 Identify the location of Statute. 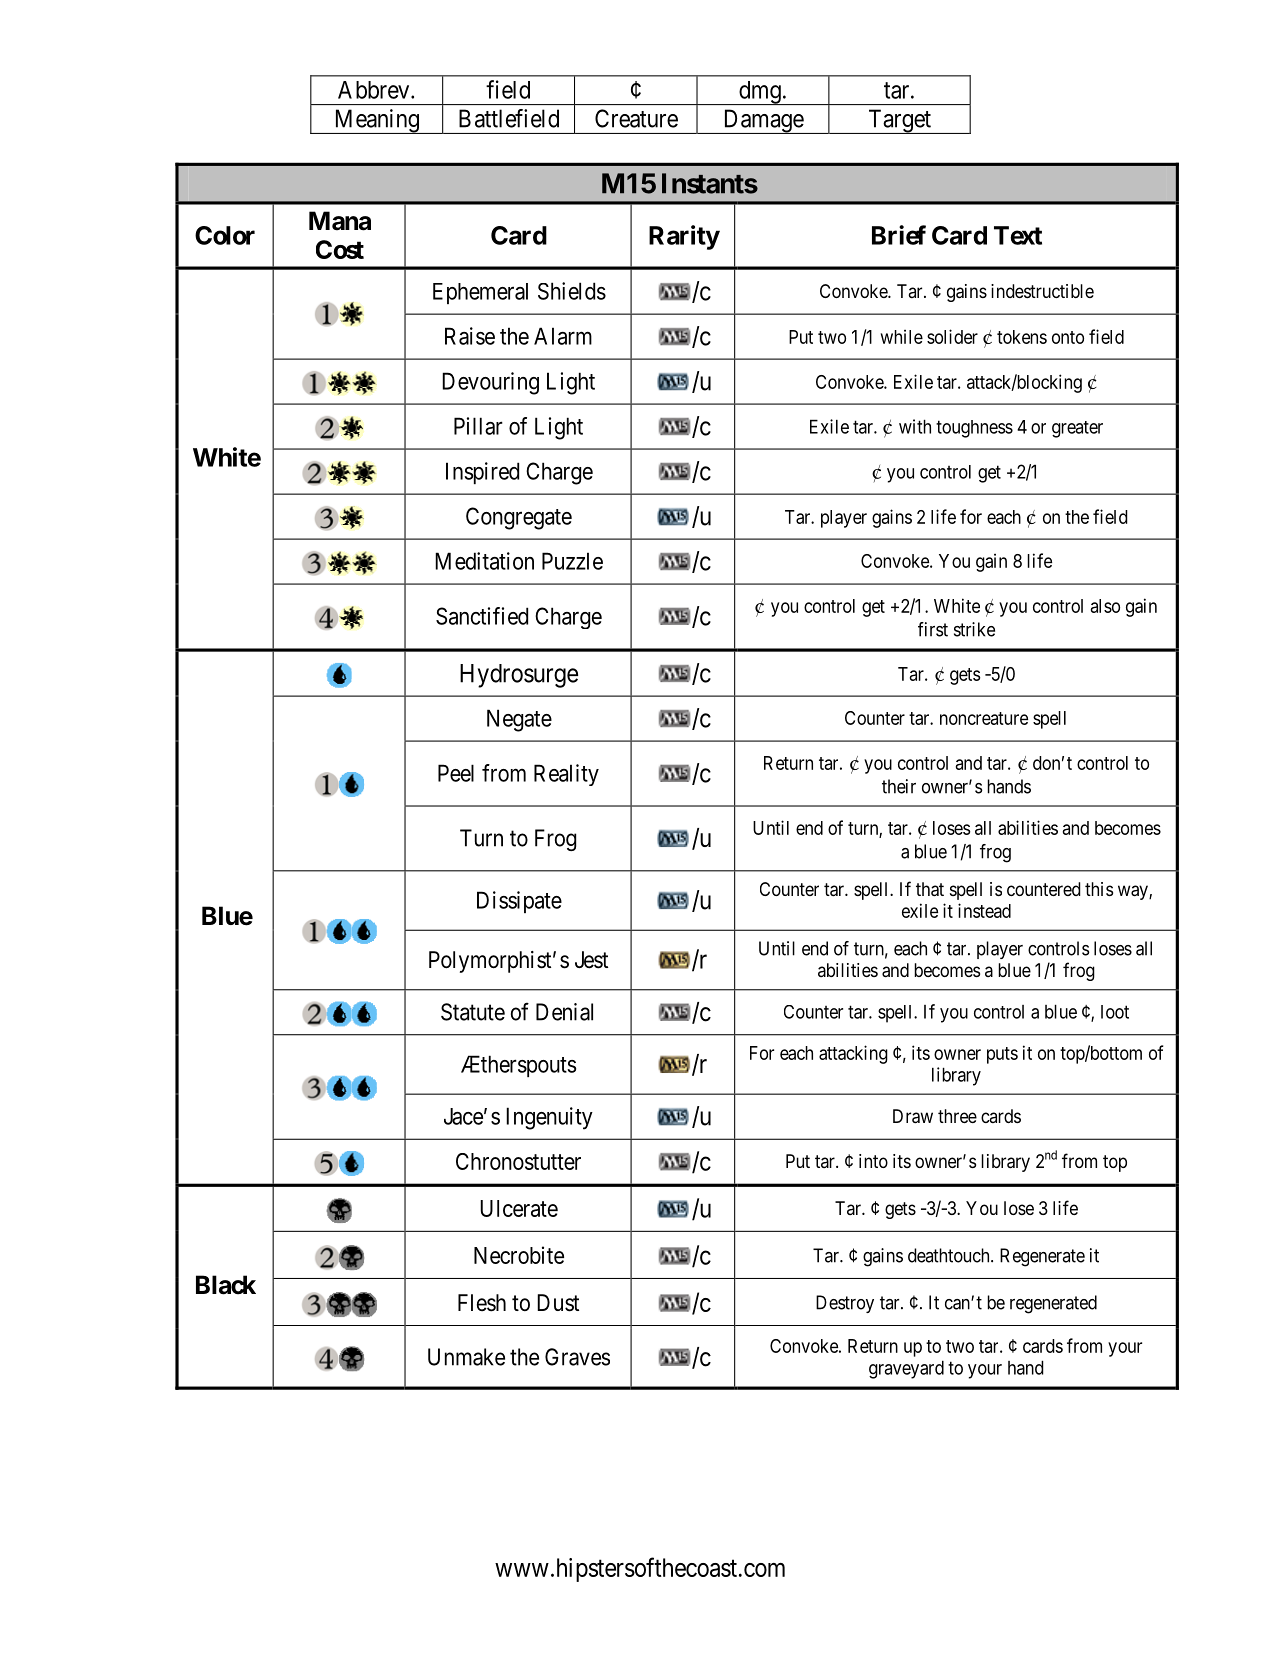
(473, 1012).
